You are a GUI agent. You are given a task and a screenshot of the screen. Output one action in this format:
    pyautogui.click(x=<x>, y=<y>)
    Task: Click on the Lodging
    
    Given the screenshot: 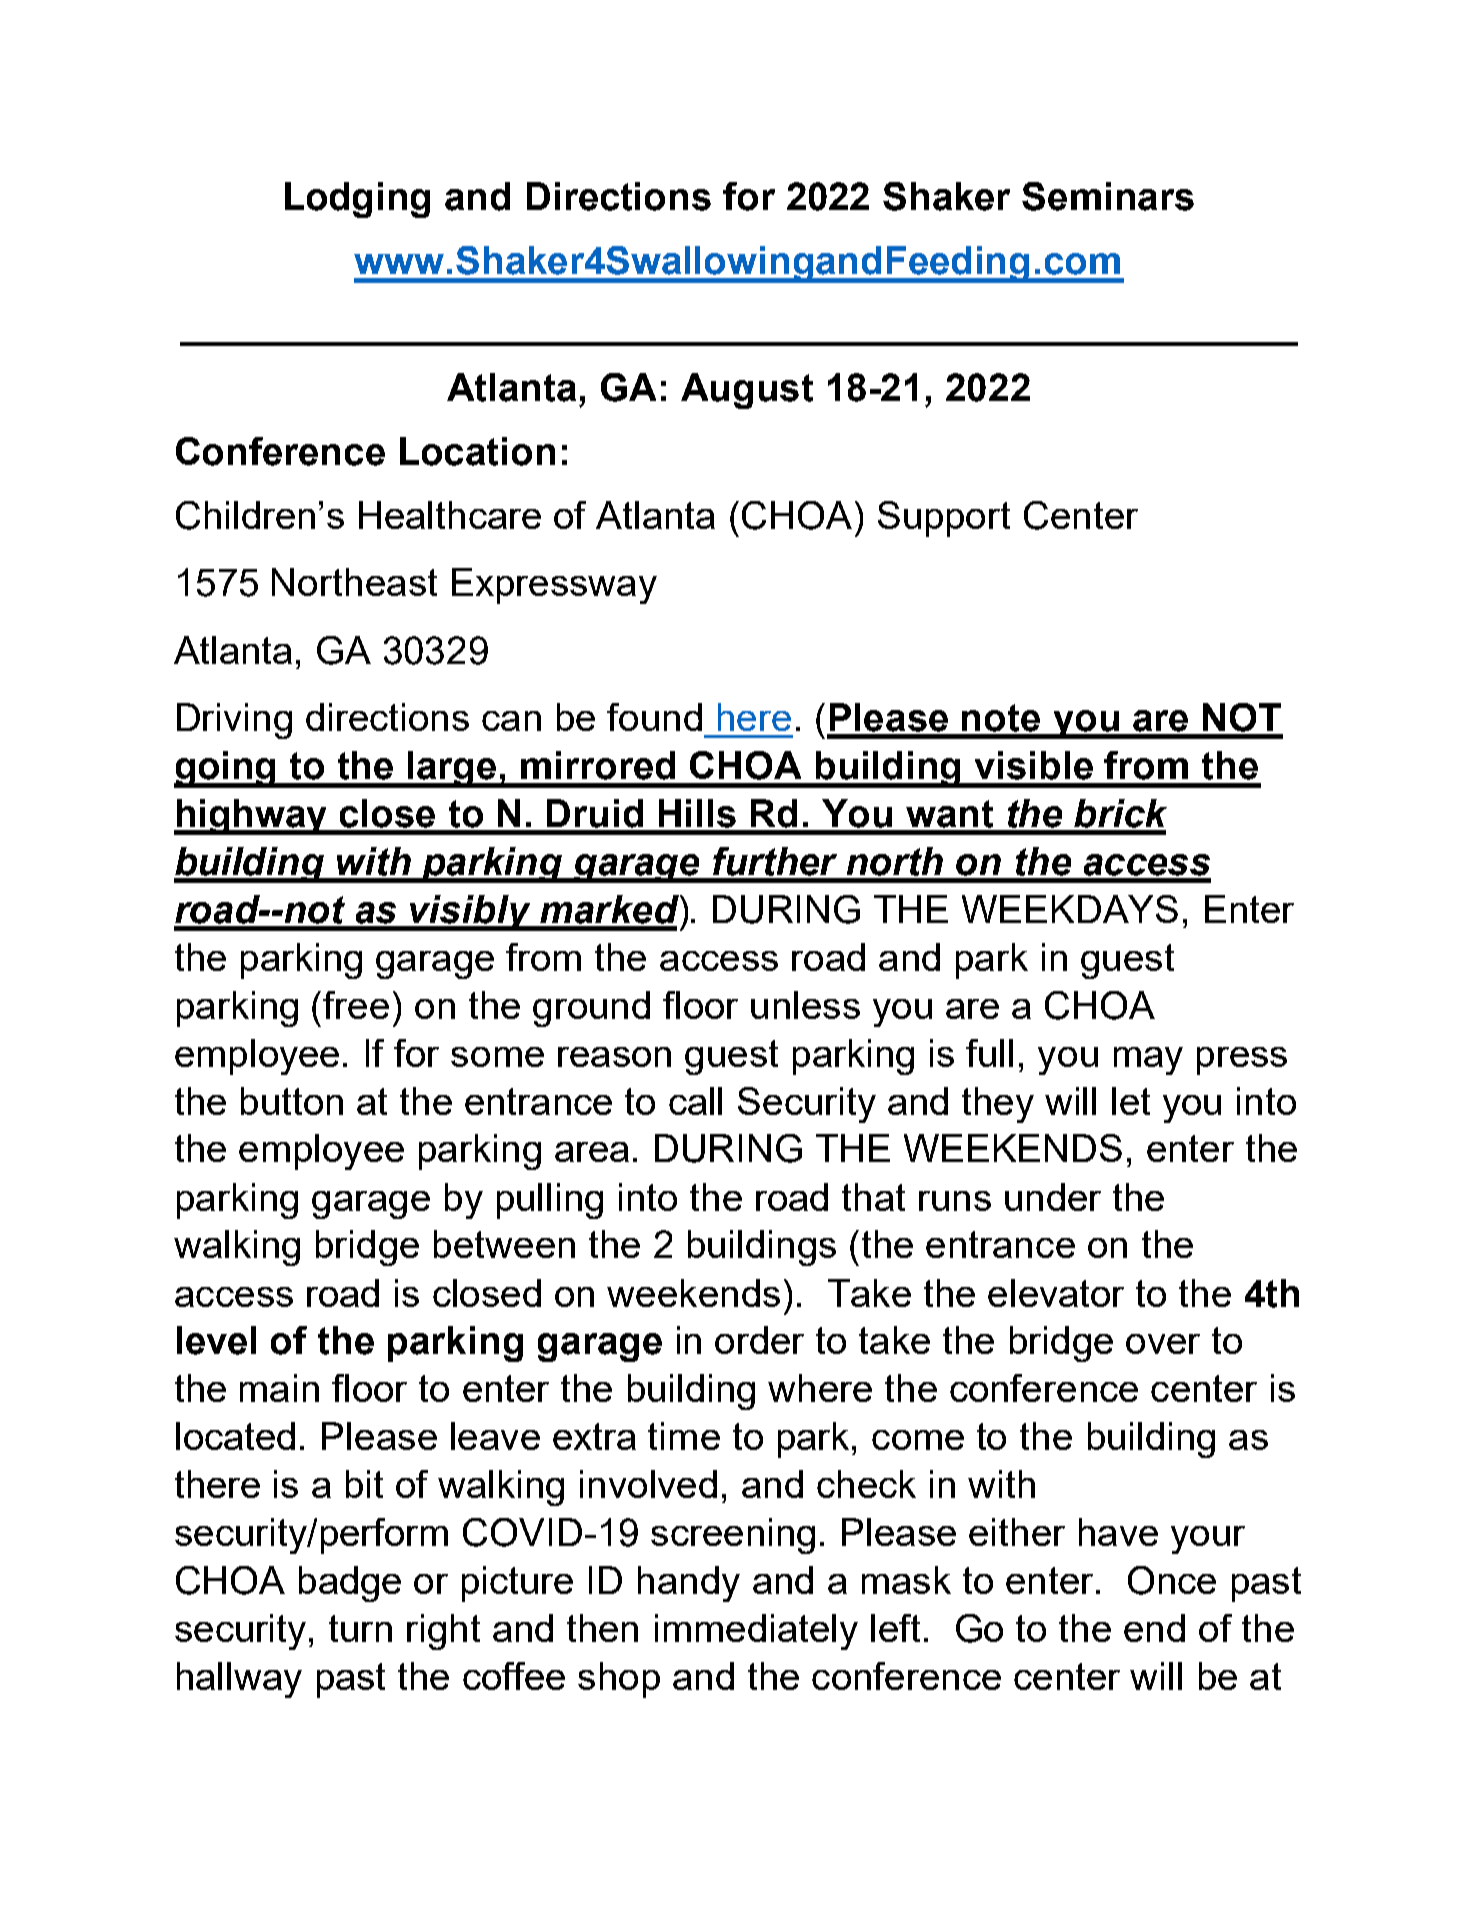 What is the action you would take?
    pyautogui.click(x=357, y=200)
